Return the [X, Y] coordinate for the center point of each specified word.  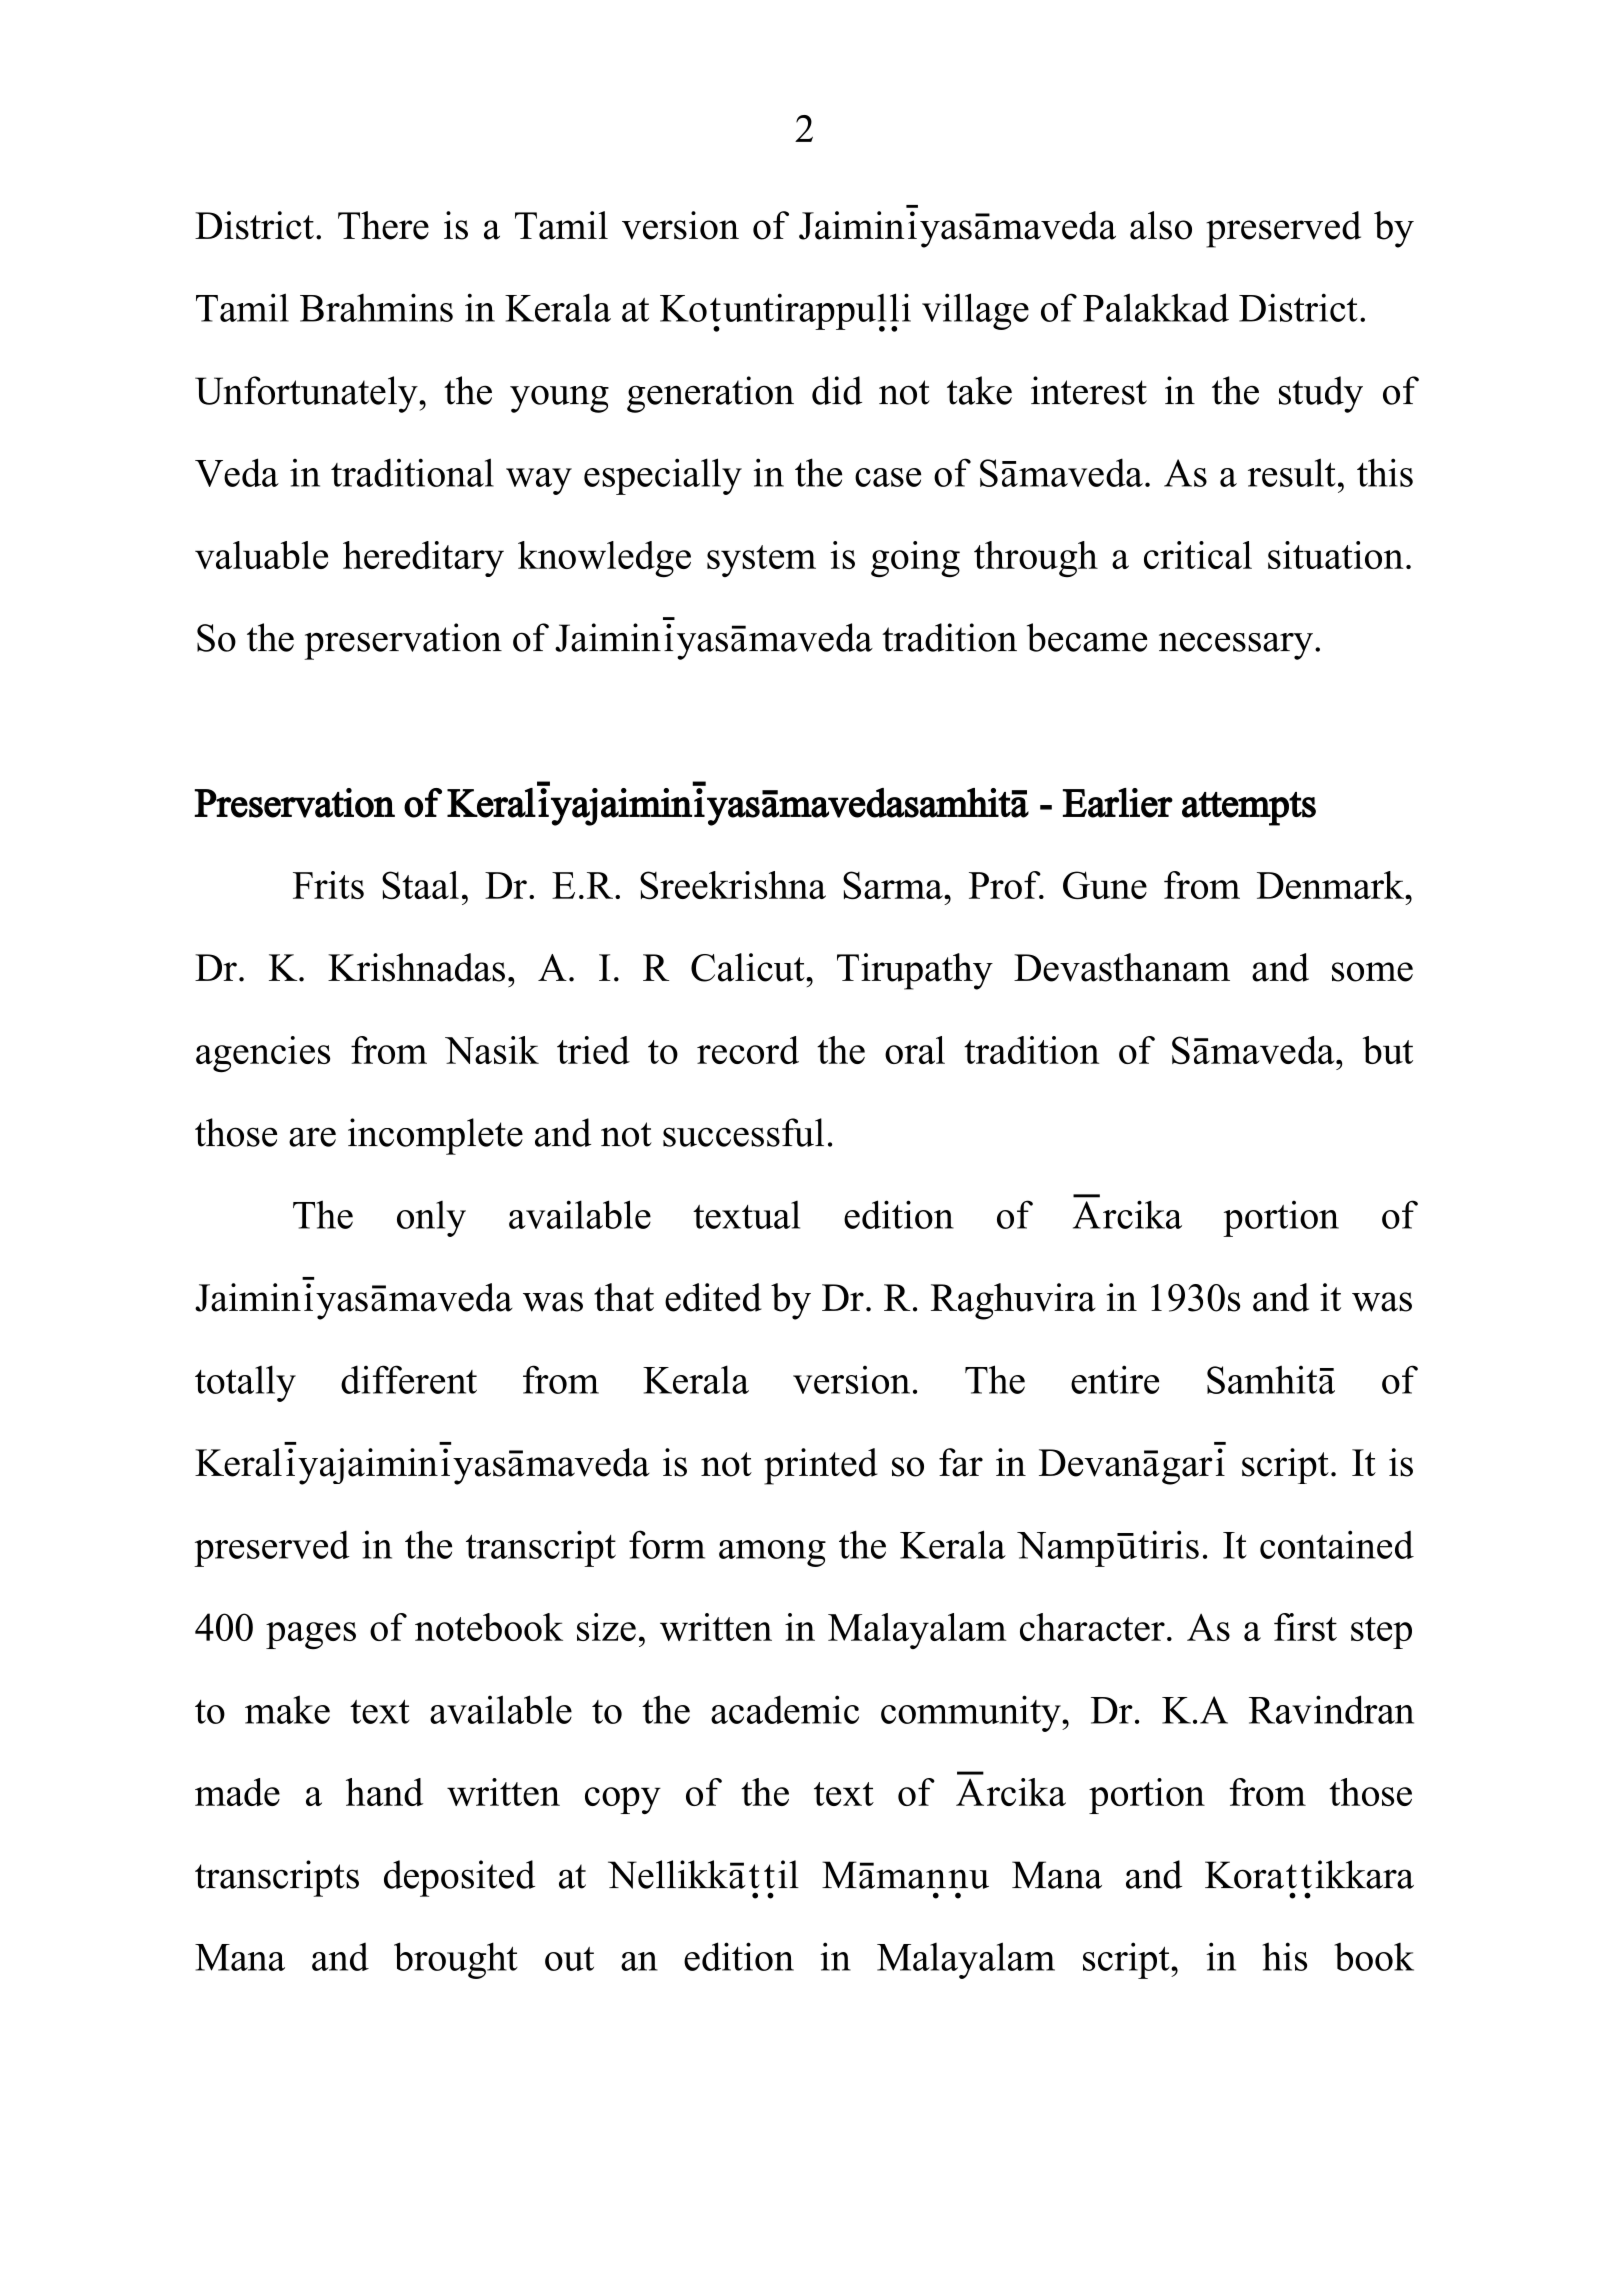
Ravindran [1331, 1709]
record [748, 1050]
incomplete [435, 1136]
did [837, 390]
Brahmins [376, 307]
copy [623, 1800]
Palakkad [1156, 307]
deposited [459, 1878]
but [1388, 1050]
